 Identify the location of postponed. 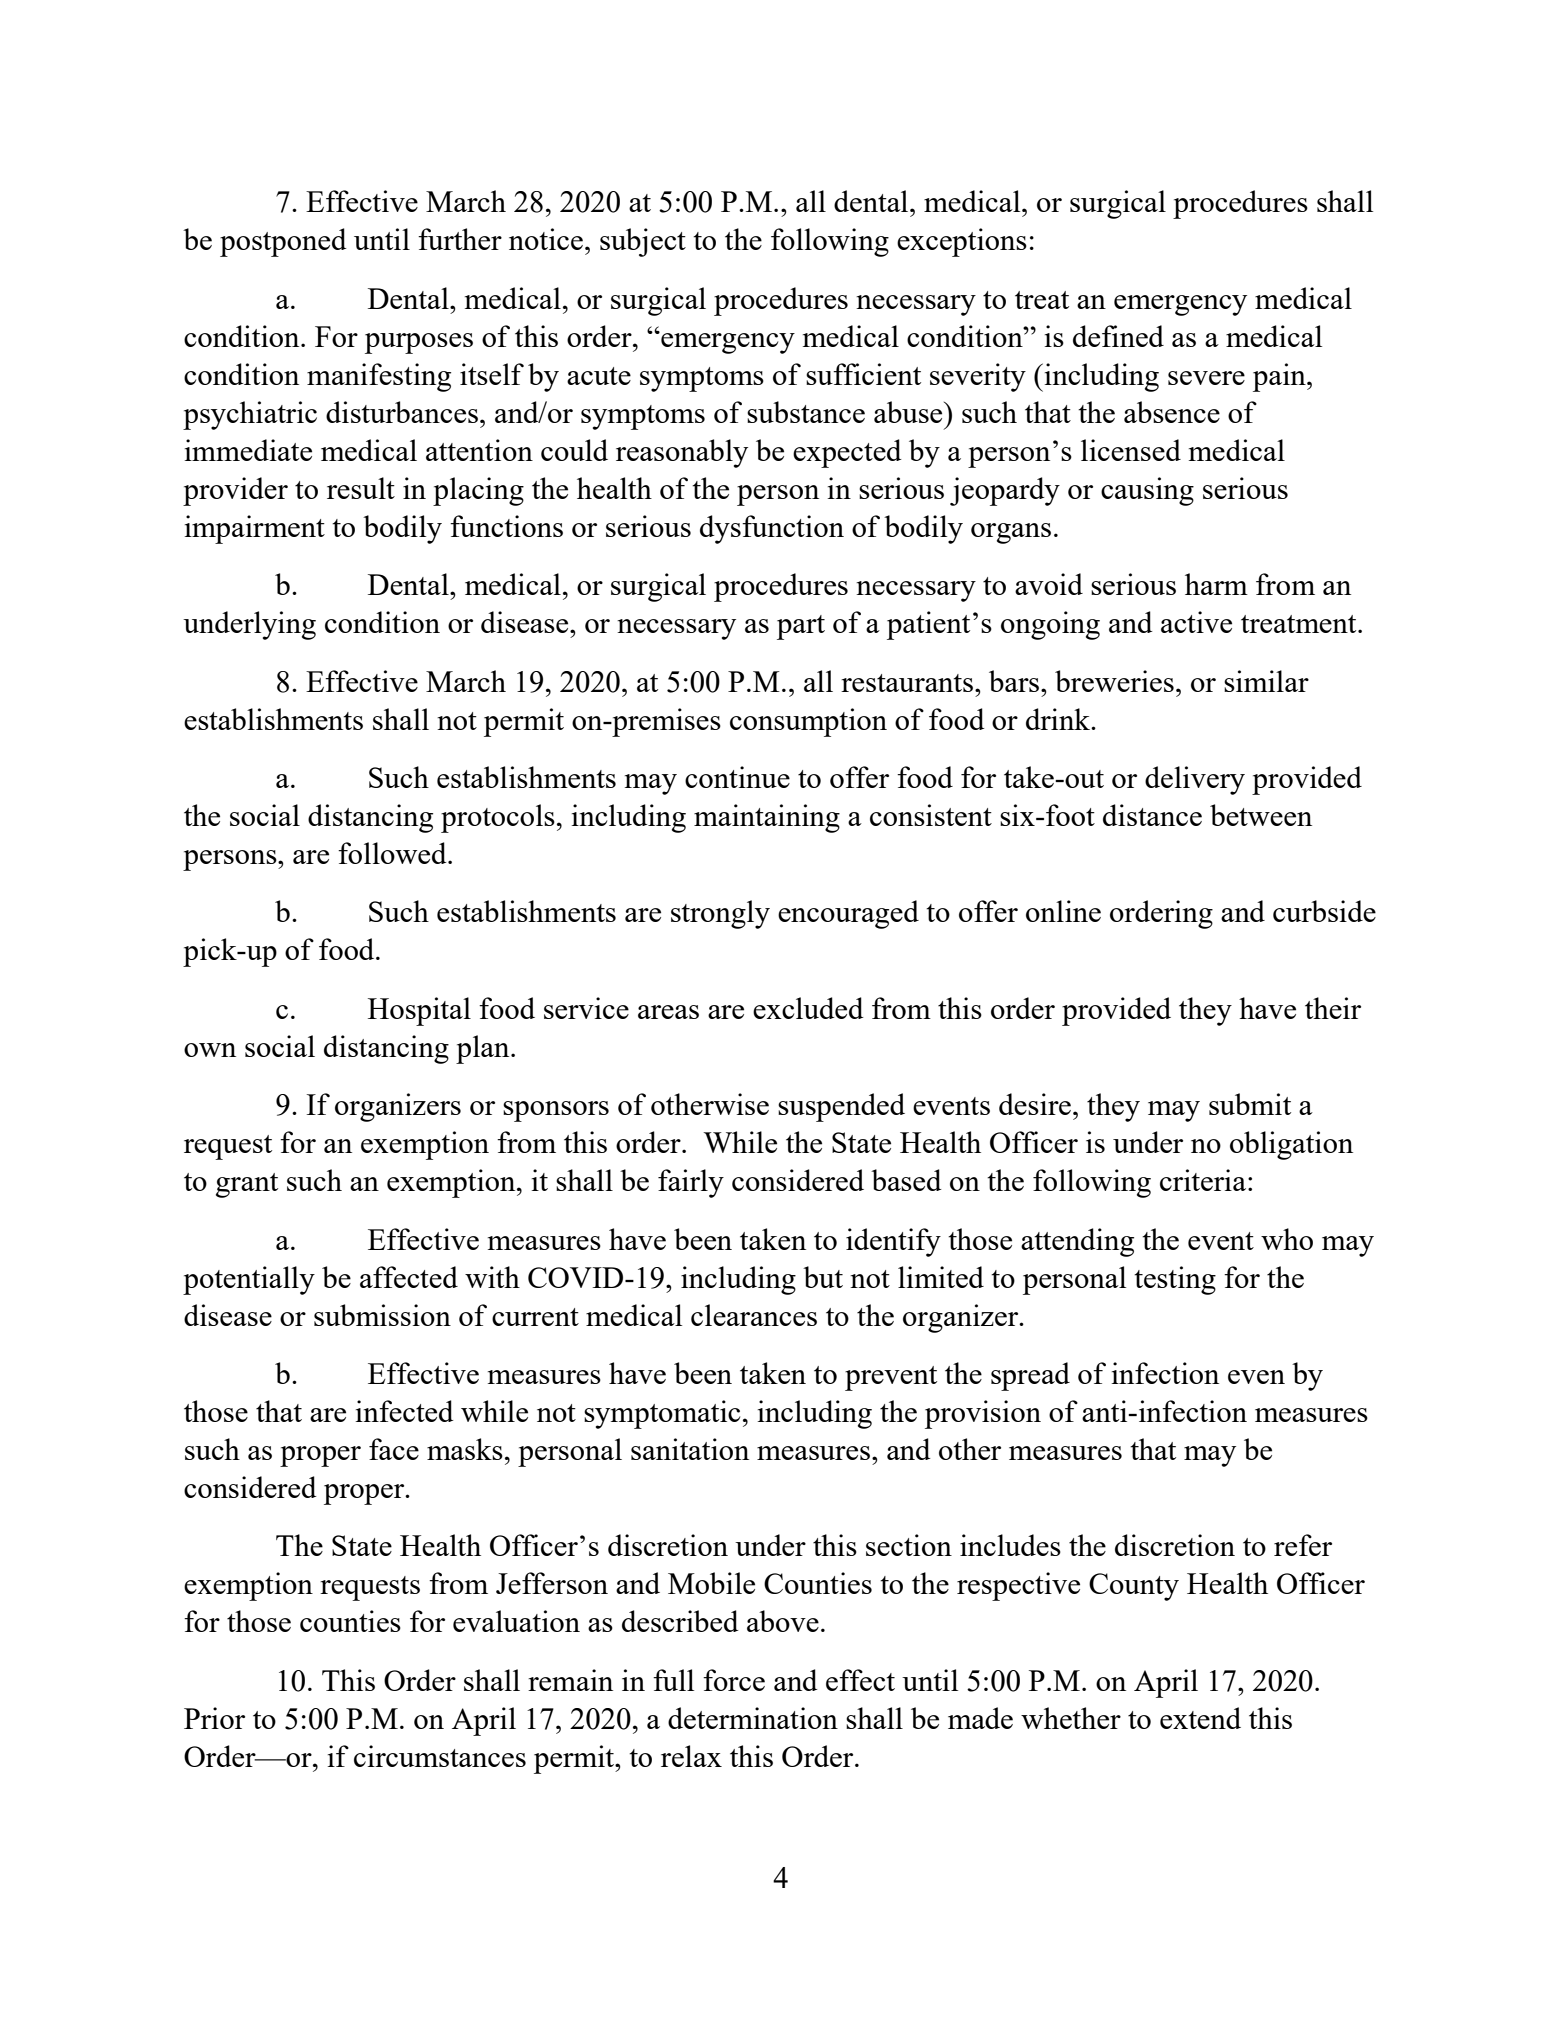
(283, 242).
